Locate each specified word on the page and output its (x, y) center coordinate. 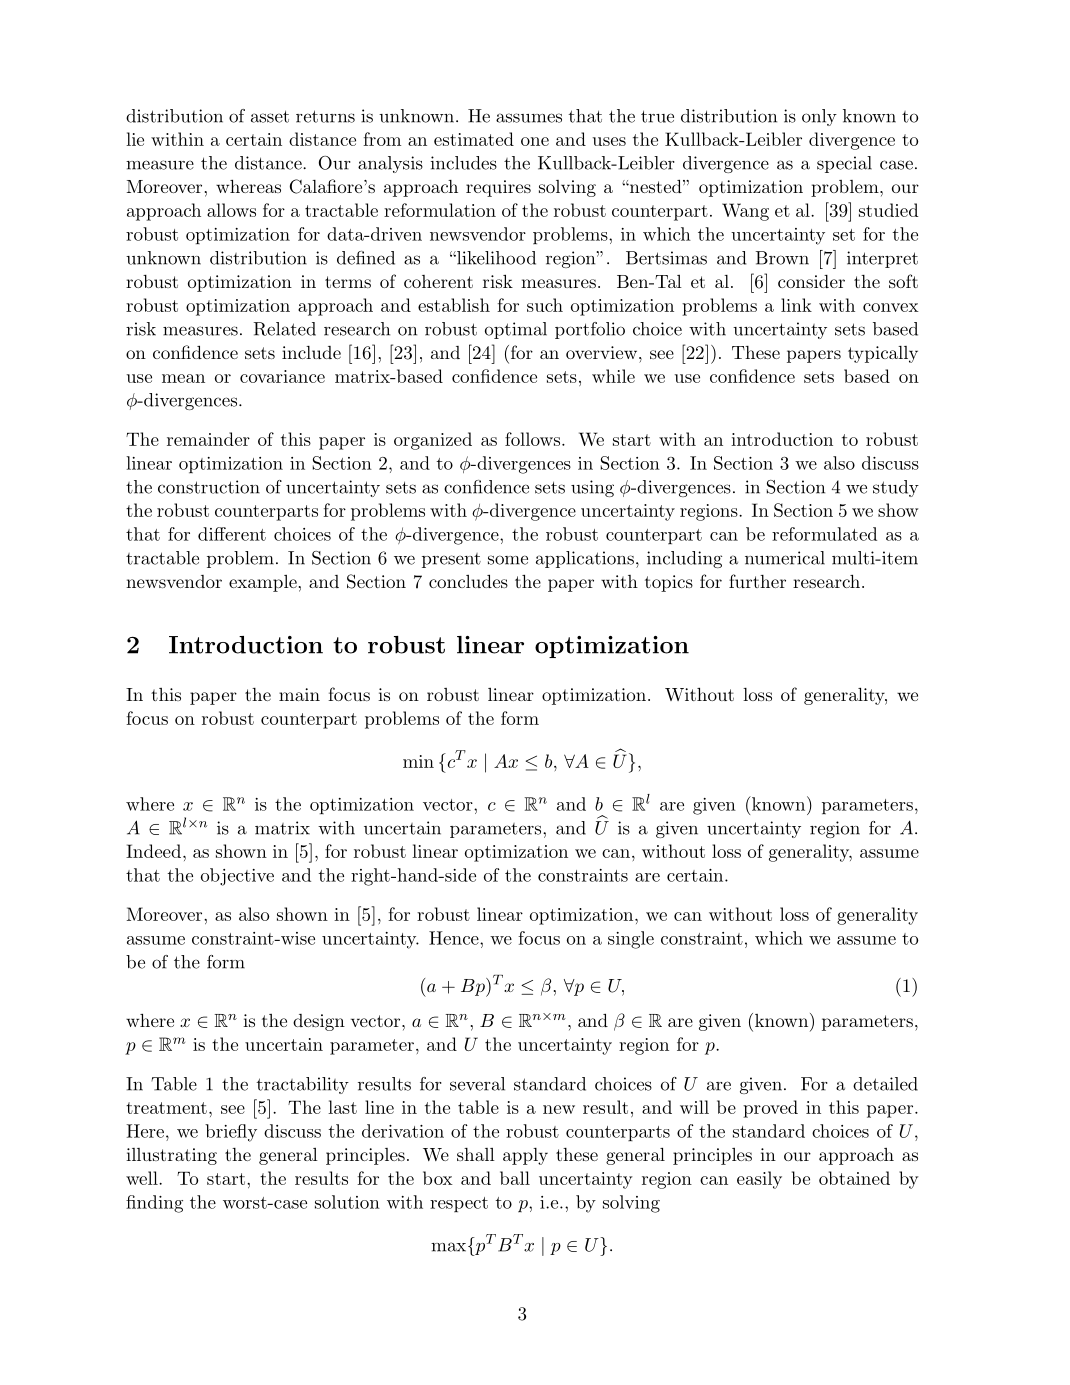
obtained (854, 1178)
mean (183, 378)
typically (883, 354)
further (757, 581)
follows (534, 439)
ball (515, 1178)
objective (237, 877)
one (535, 141)
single (631, 940)
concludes (468, 581)
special (844, 164)
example (263, 583)
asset (270, 116)
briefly (231, 1133)
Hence (455, 938)
